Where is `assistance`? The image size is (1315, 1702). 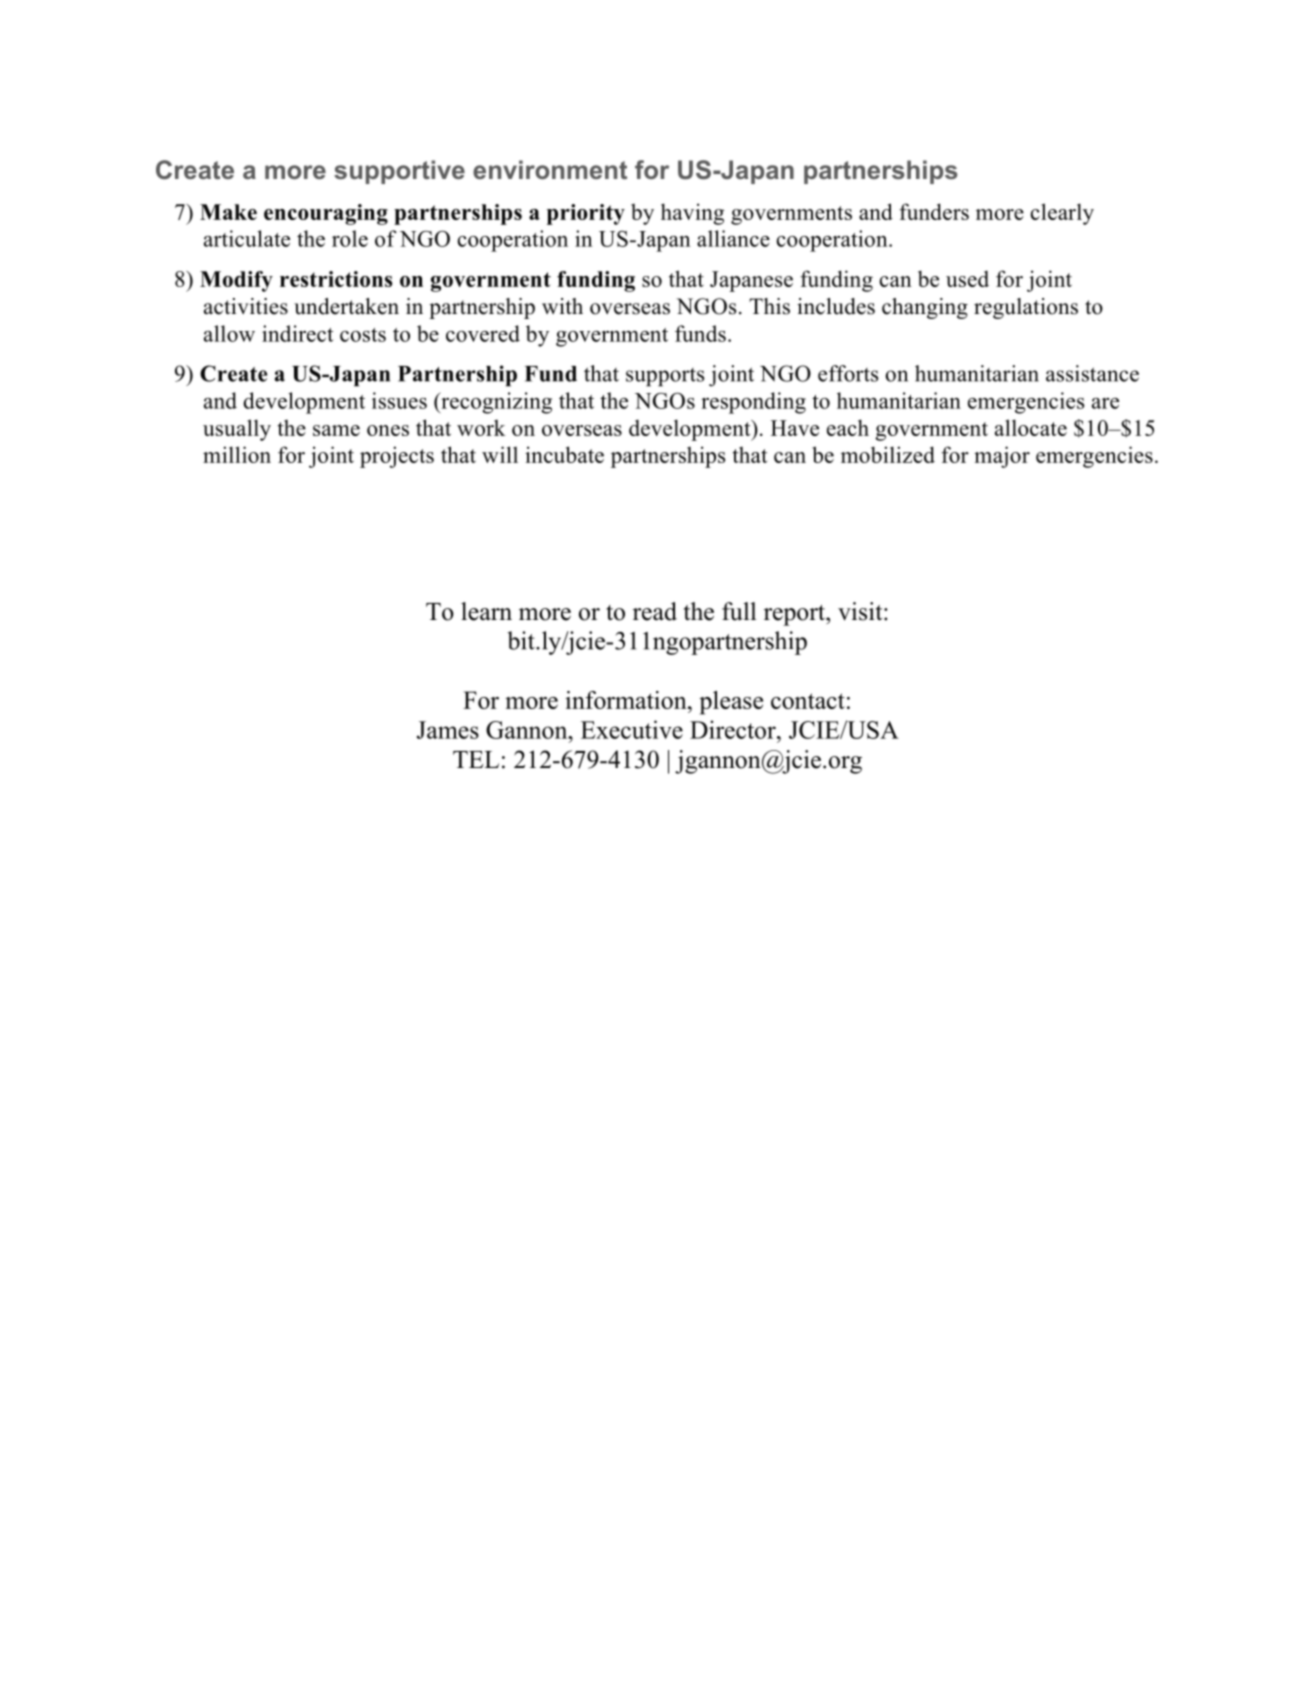
assistance is located at coordinates (1092, 373).
